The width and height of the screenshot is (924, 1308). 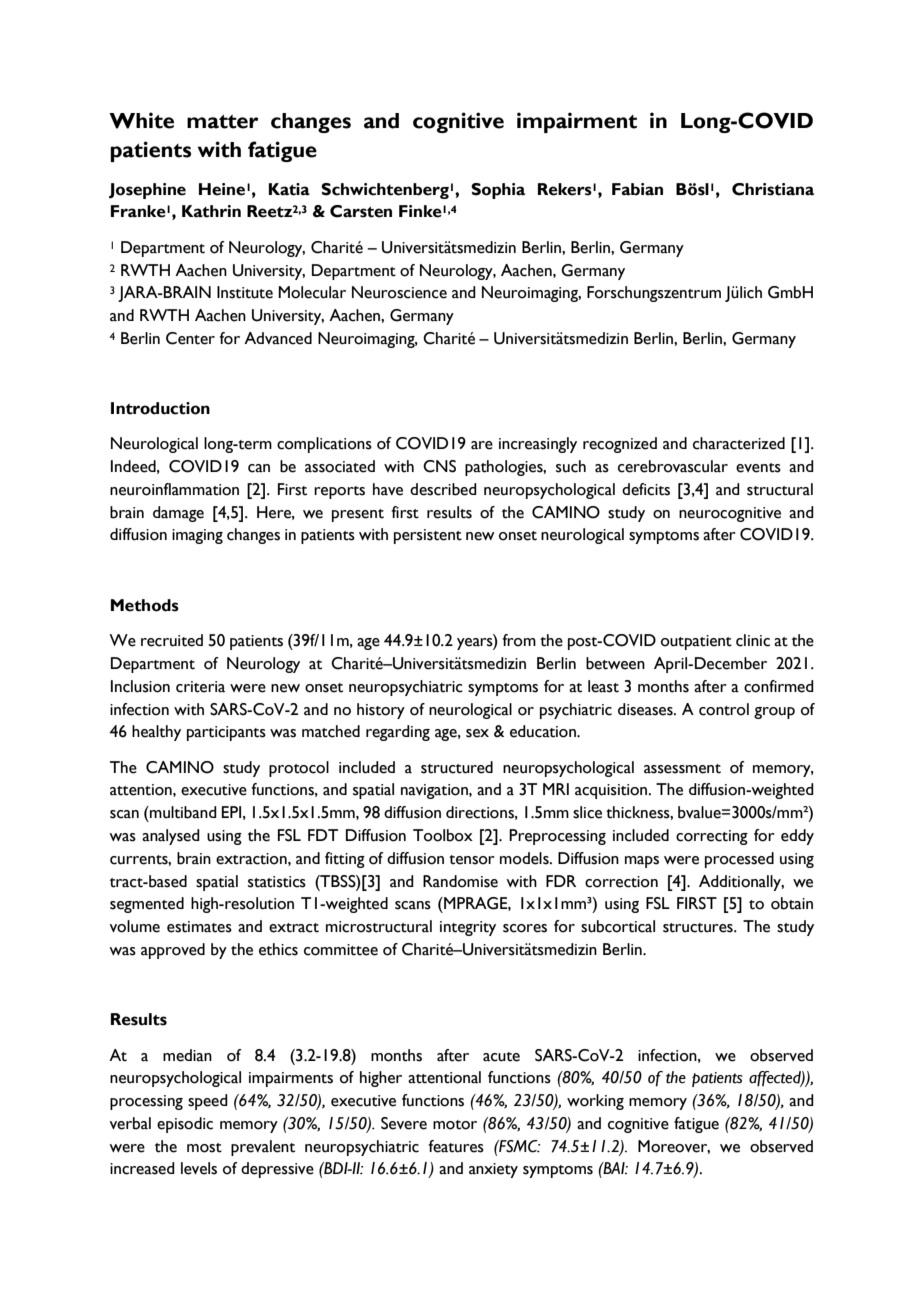 I want to click on most, so click(x=204, y=1148).
